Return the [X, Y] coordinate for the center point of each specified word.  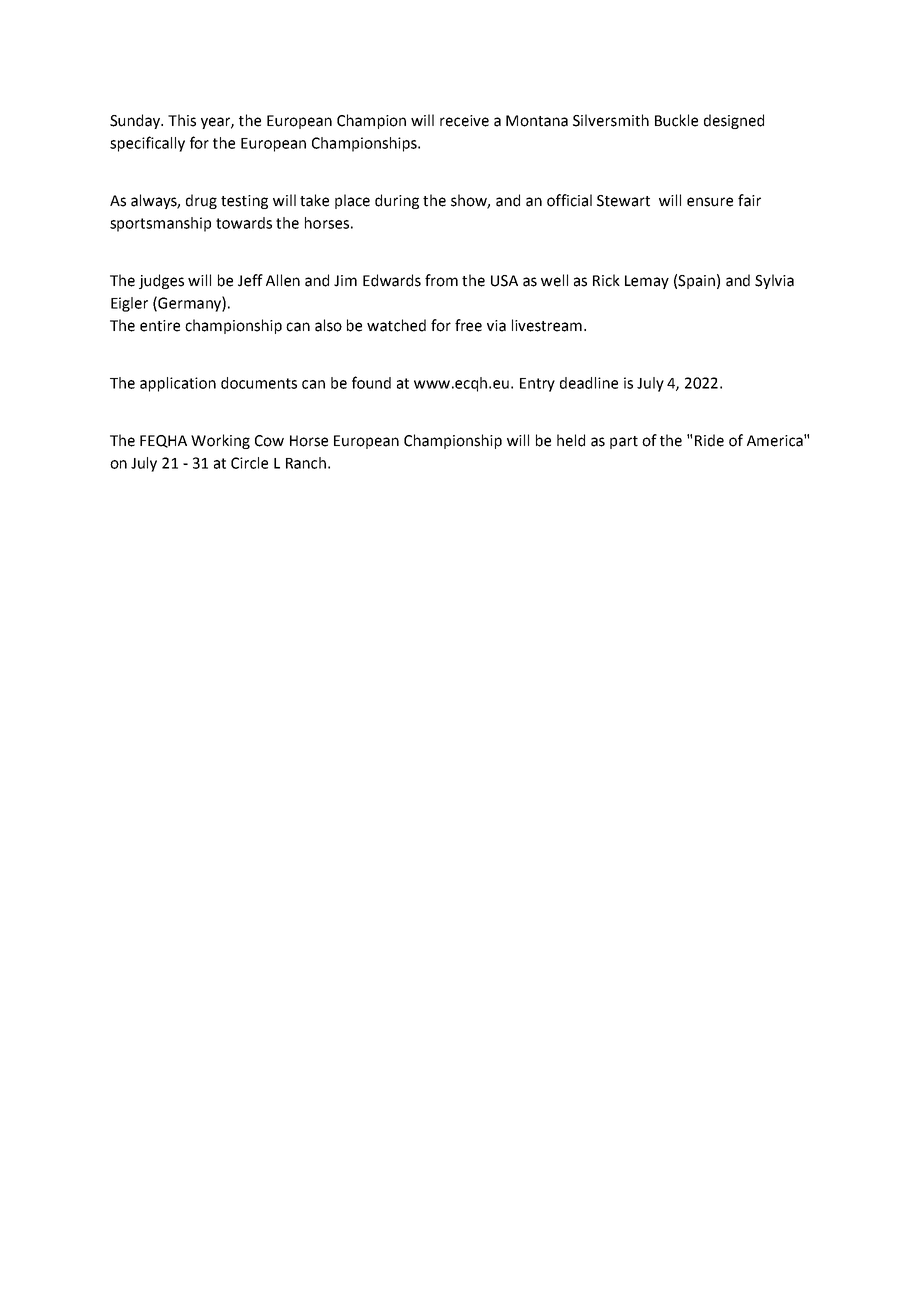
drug [201, 201]
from [441, 280]
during [397, 201]
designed [734, 121]
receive [464, 121]
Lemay [647, 282]
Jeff [250, 280]
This [182, 120]
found [371, 382]
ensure [710, 202]
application [178, 384]
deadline [589, 383]
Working [220, 441]
